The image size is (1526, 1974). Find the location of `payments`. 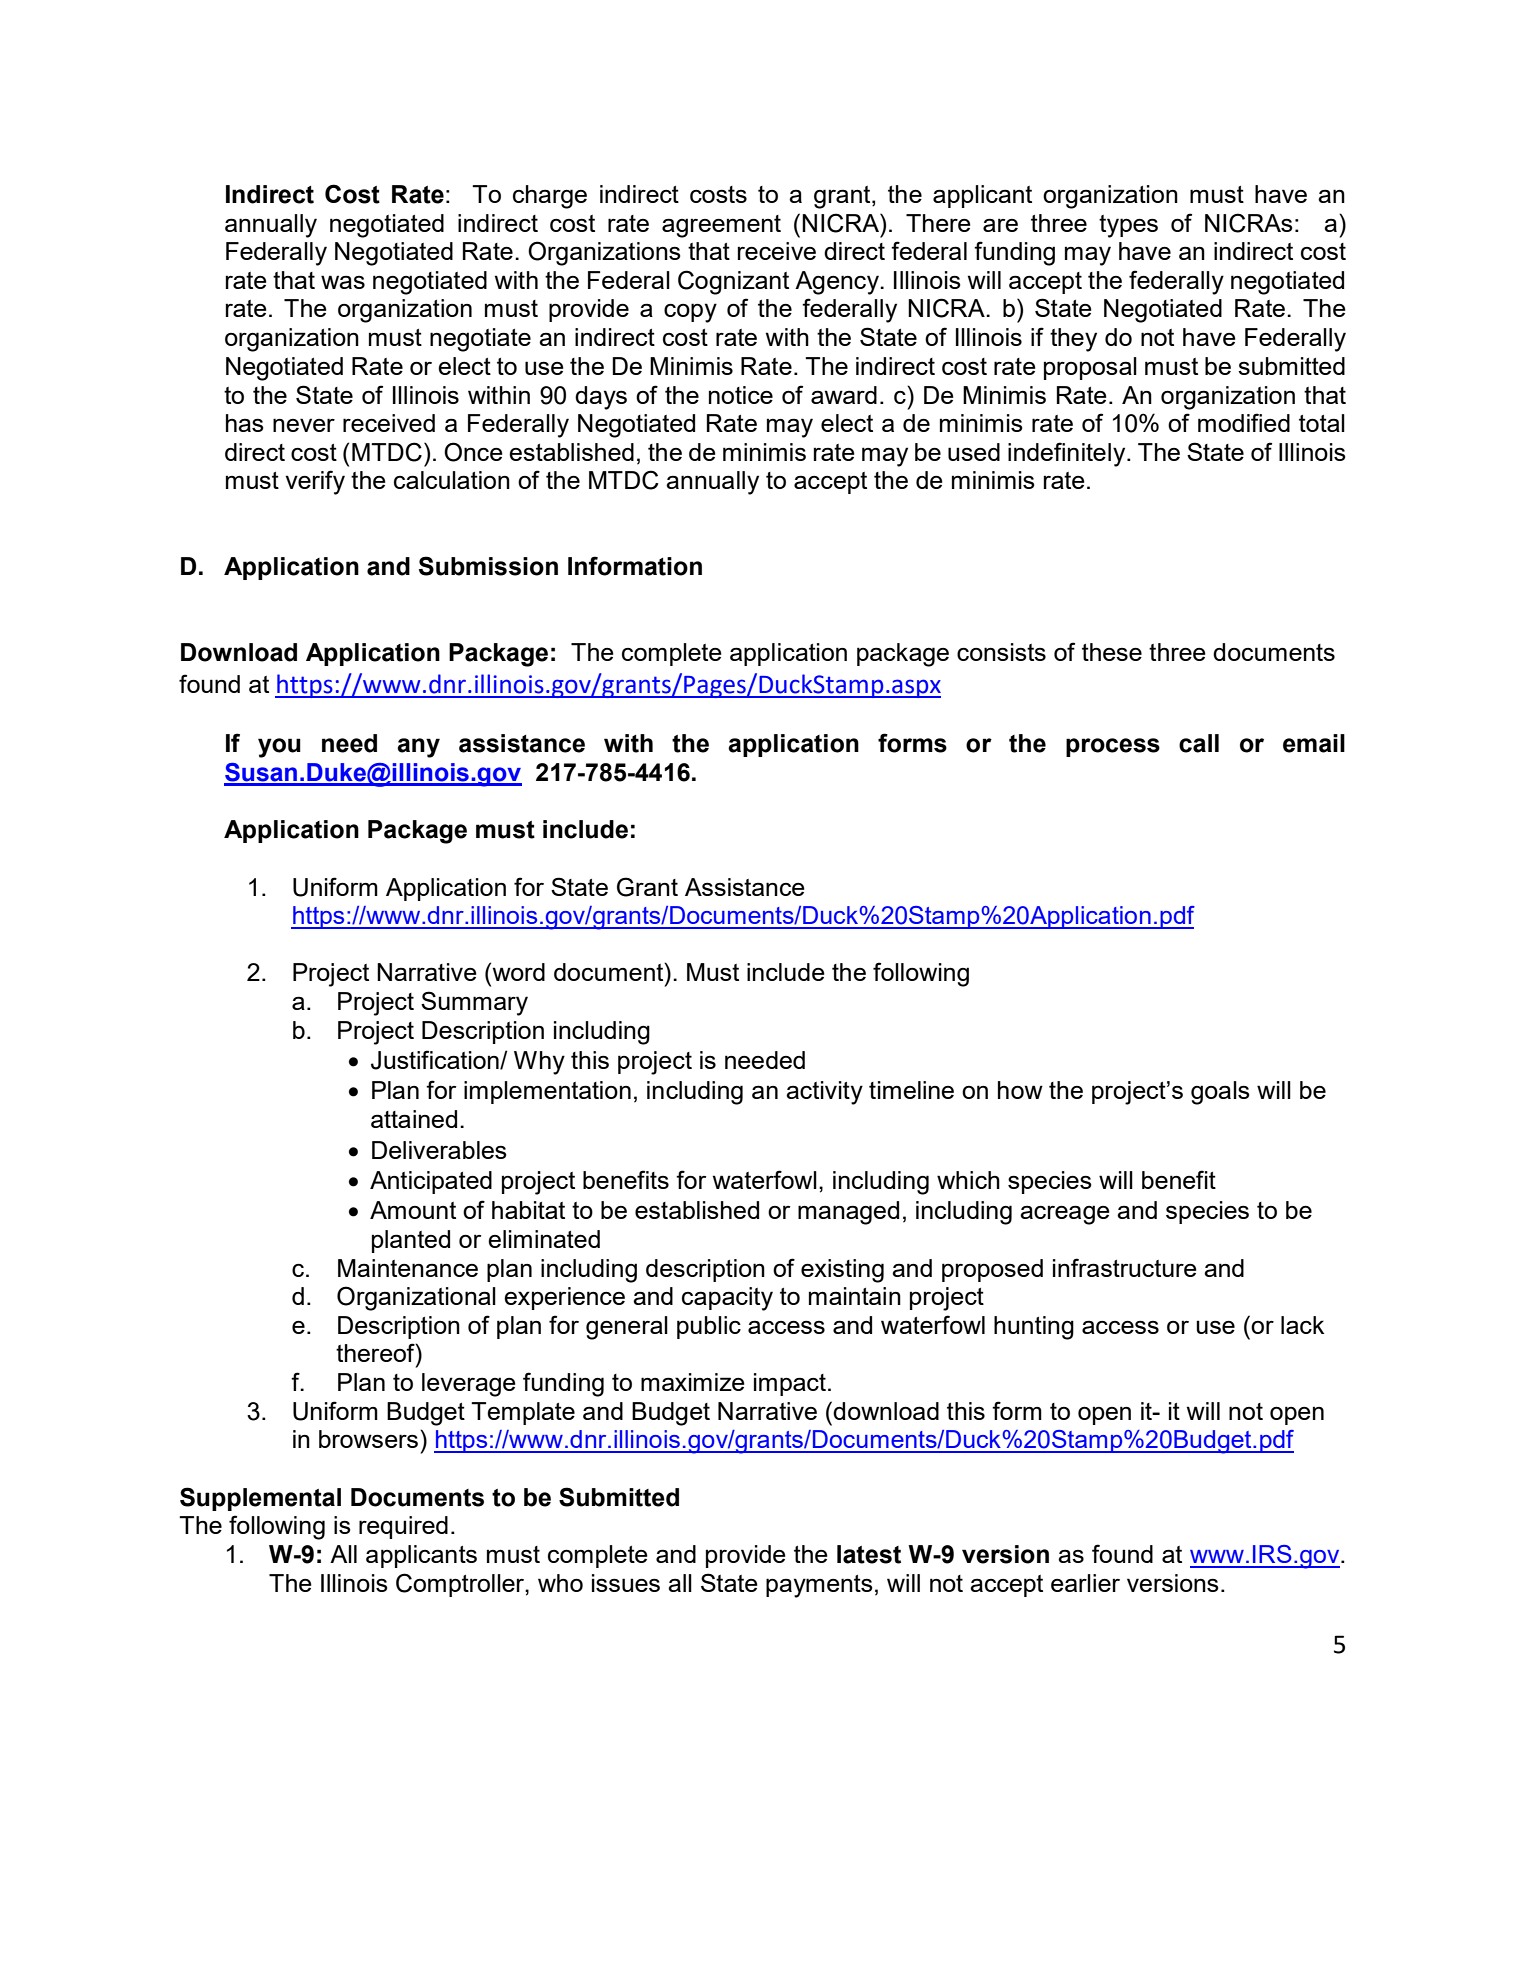

payments is located at coordinates (819, 1586).
